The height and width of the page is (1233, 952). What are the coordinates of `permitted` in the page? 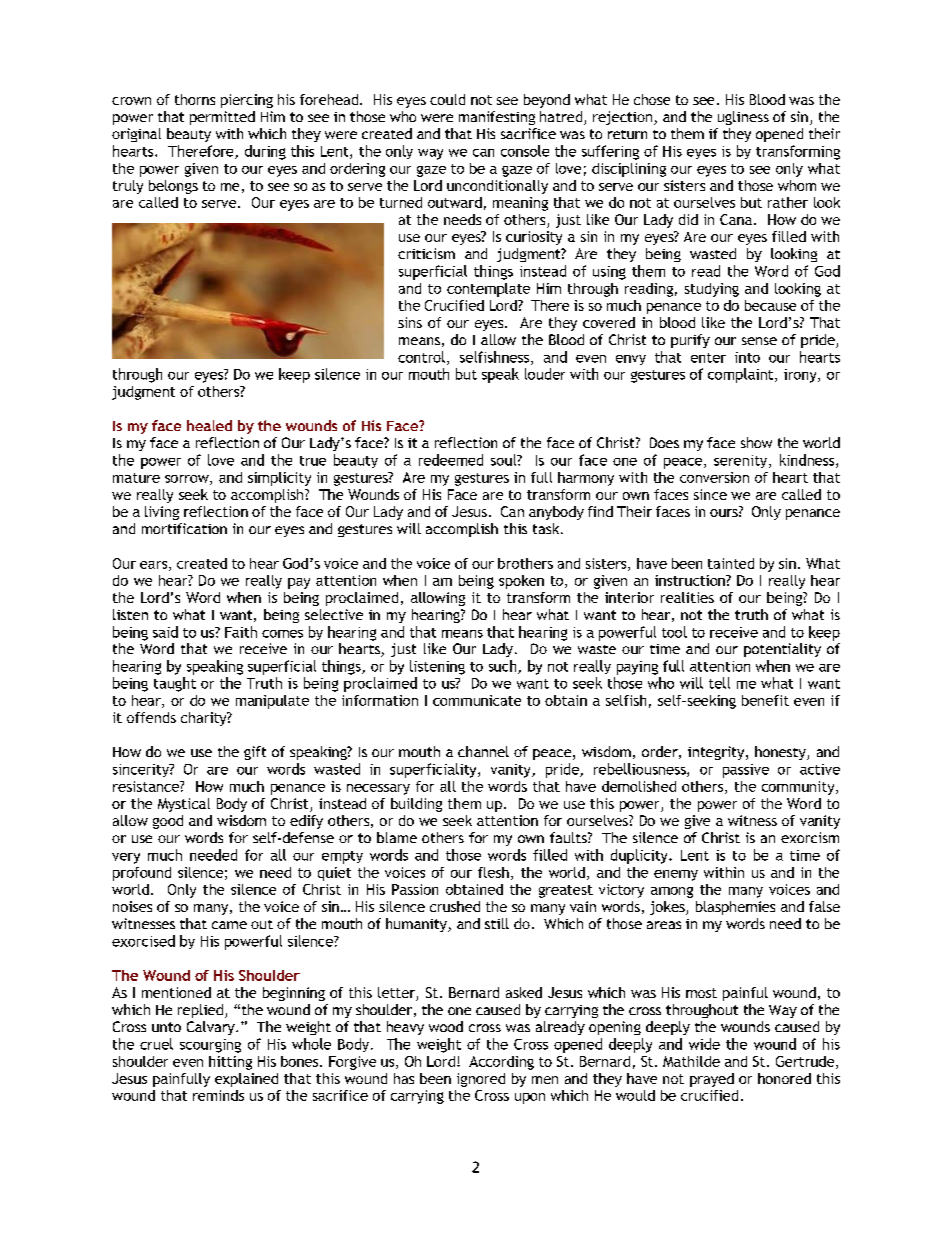 It's located at (222, 118).
